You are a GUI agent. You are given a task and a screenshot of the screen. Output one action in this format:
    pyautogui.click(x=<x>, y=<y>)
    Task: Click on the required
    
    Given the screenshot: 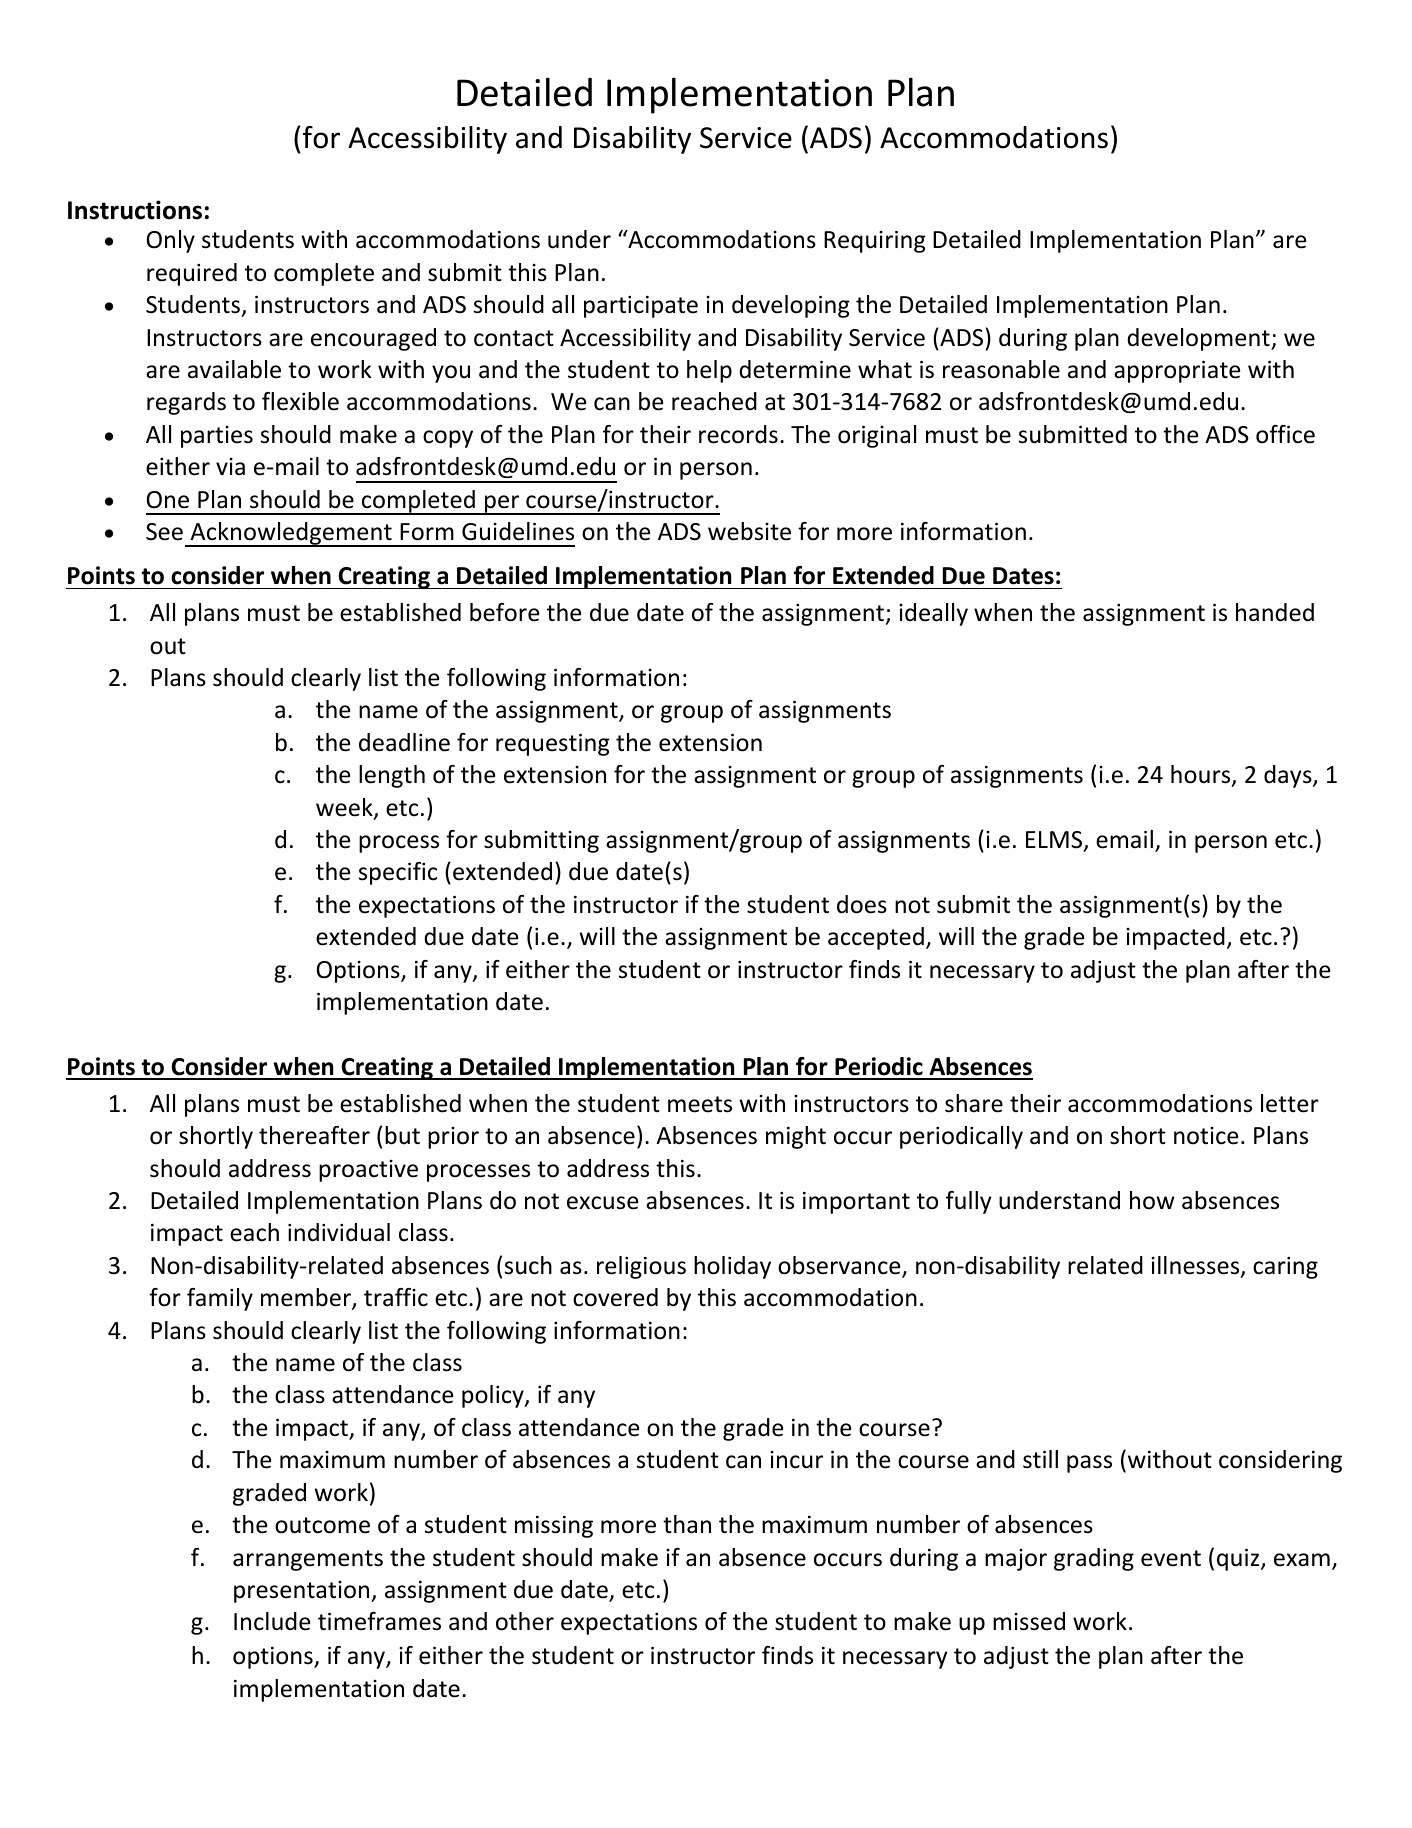 What is the action you would take?
    pyautogui.click(x=192, y=274)
